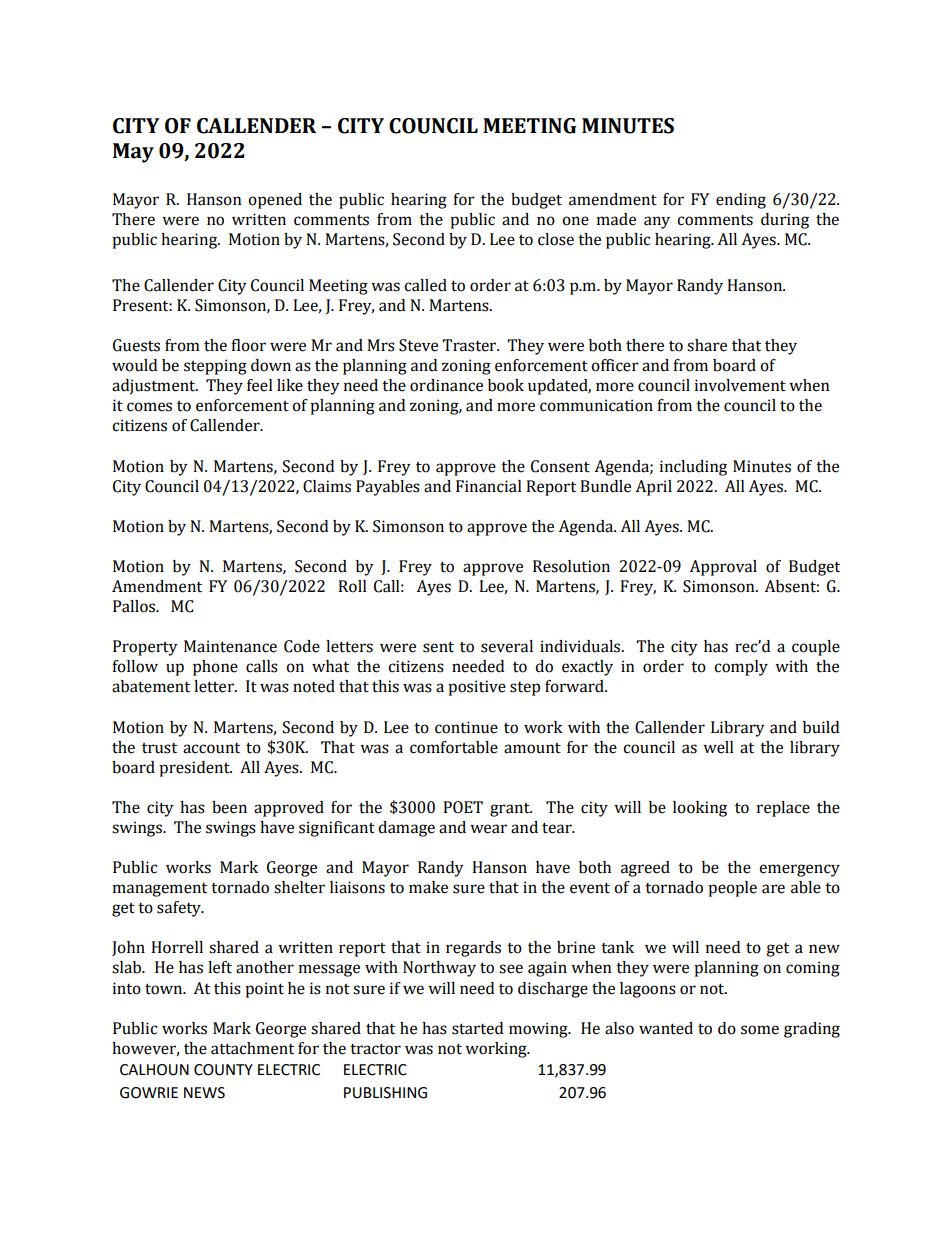  I want to click on Maintenance, so click(230, 646).
